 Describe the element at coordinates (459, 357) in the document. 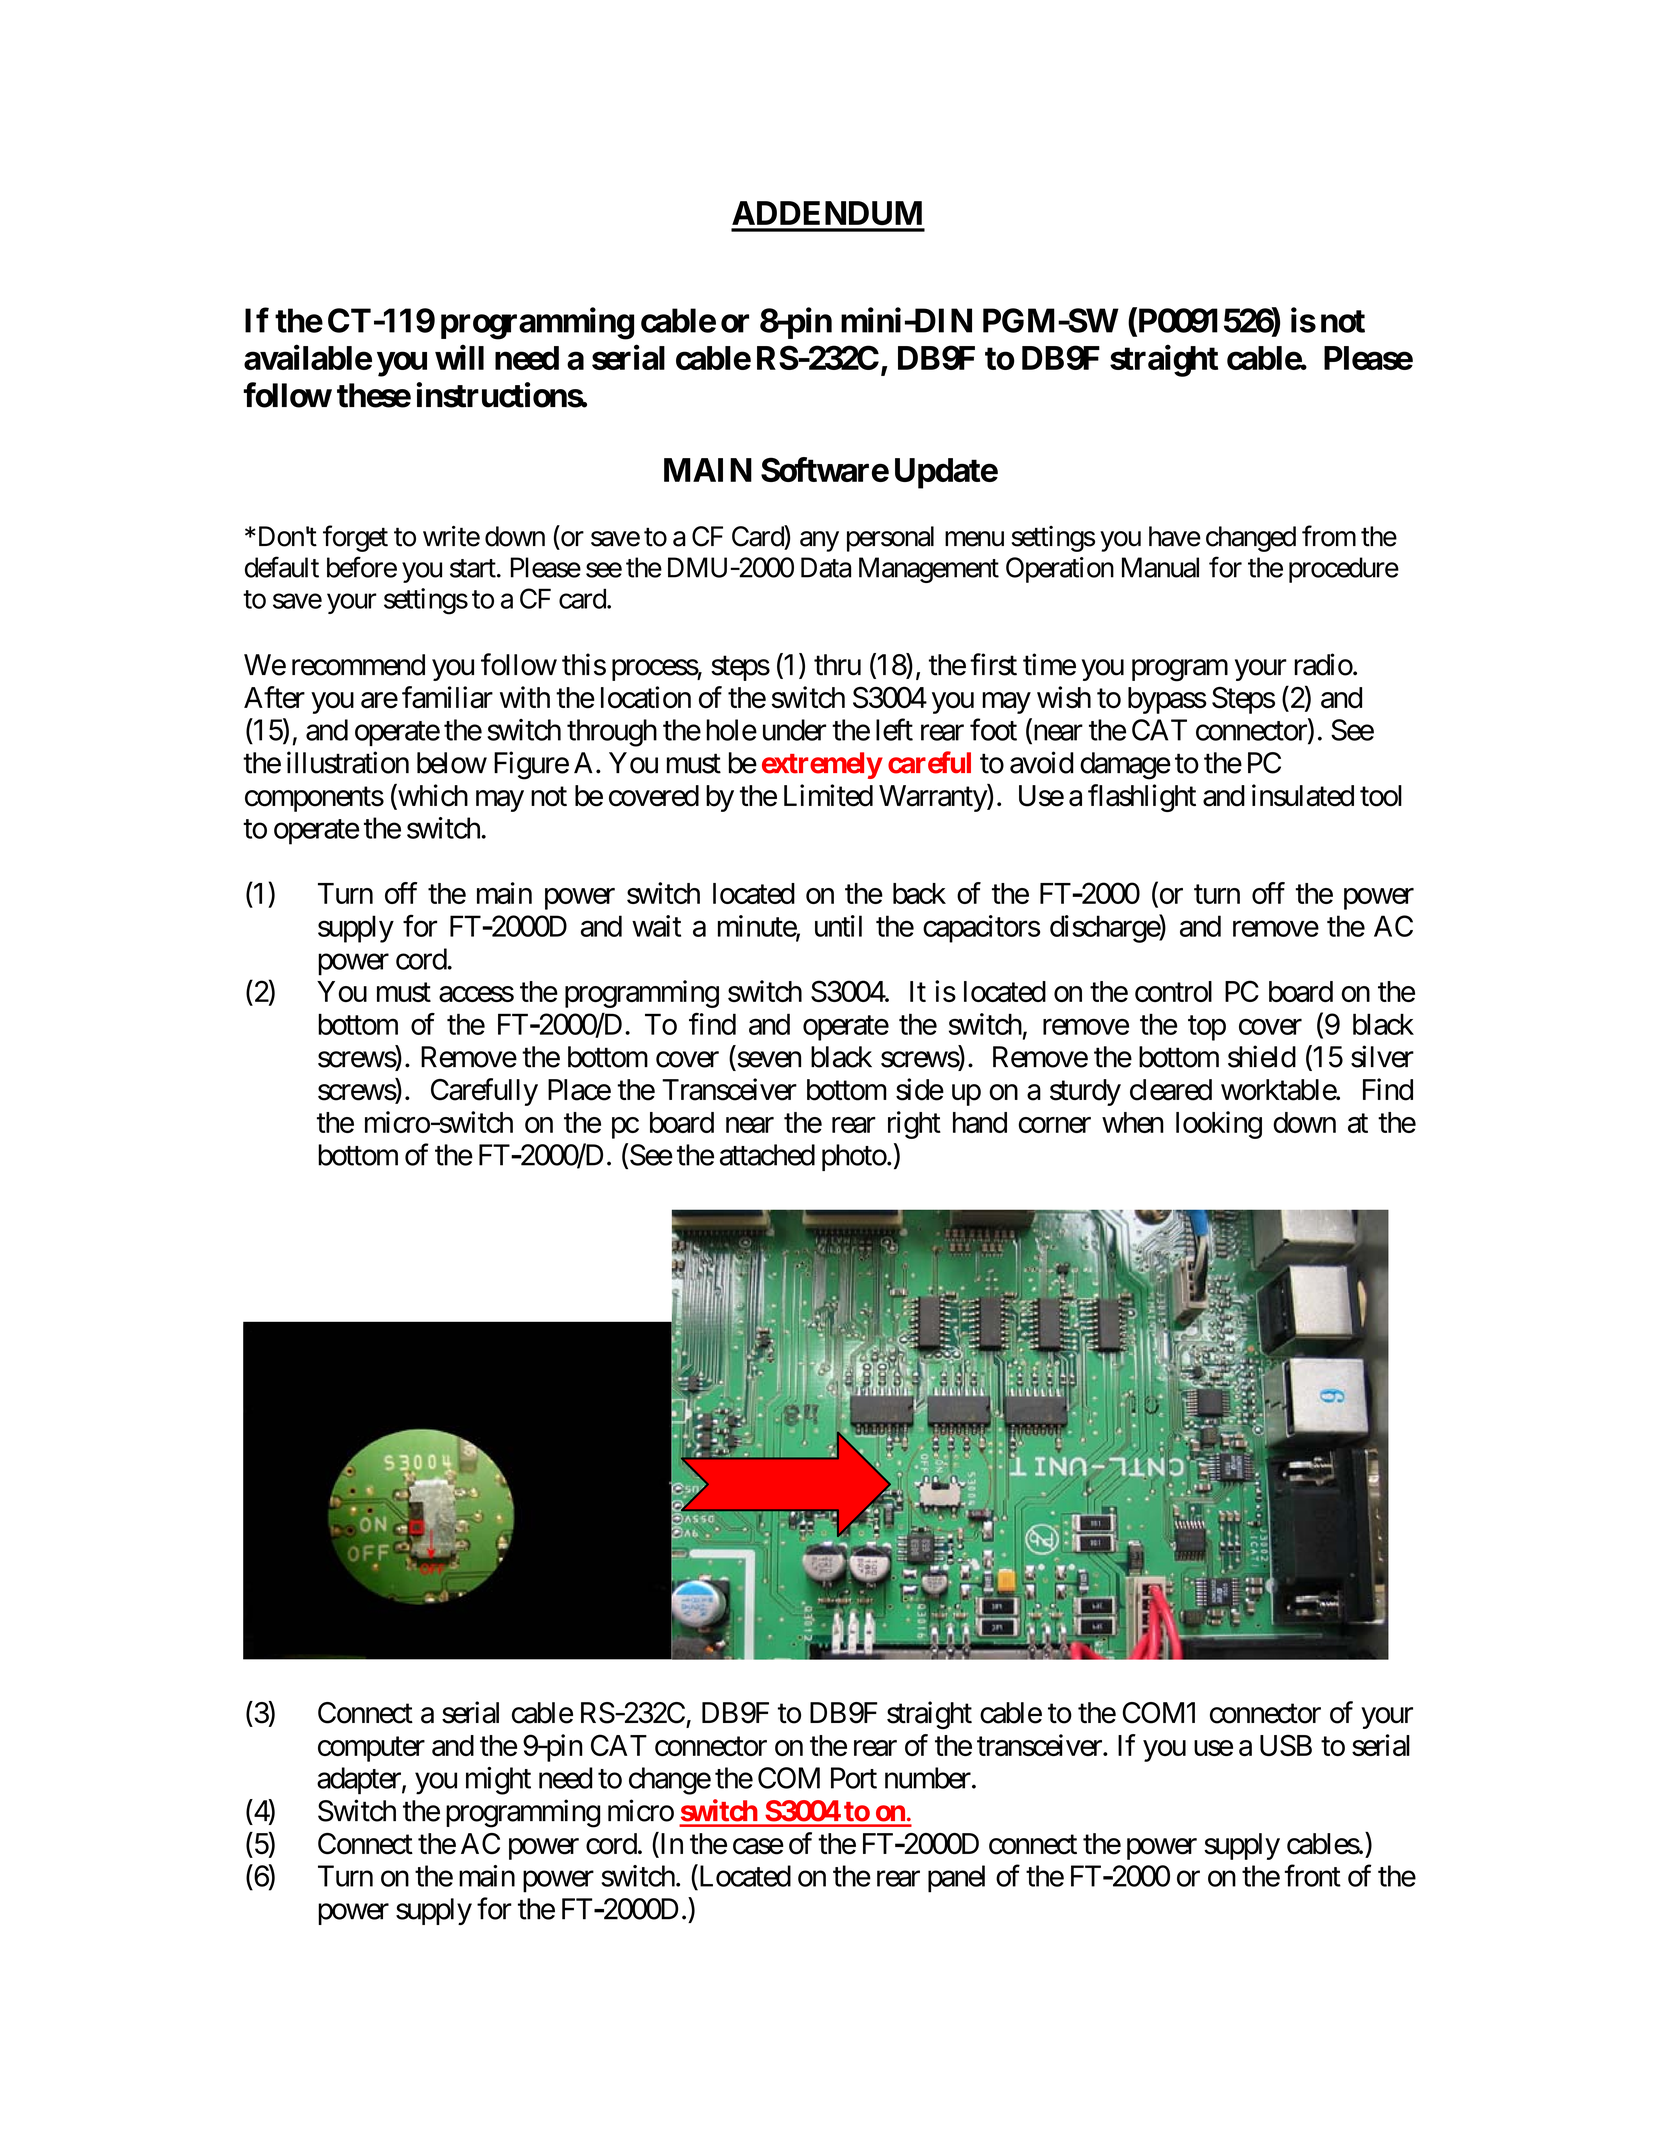

I see `will` at that location.
